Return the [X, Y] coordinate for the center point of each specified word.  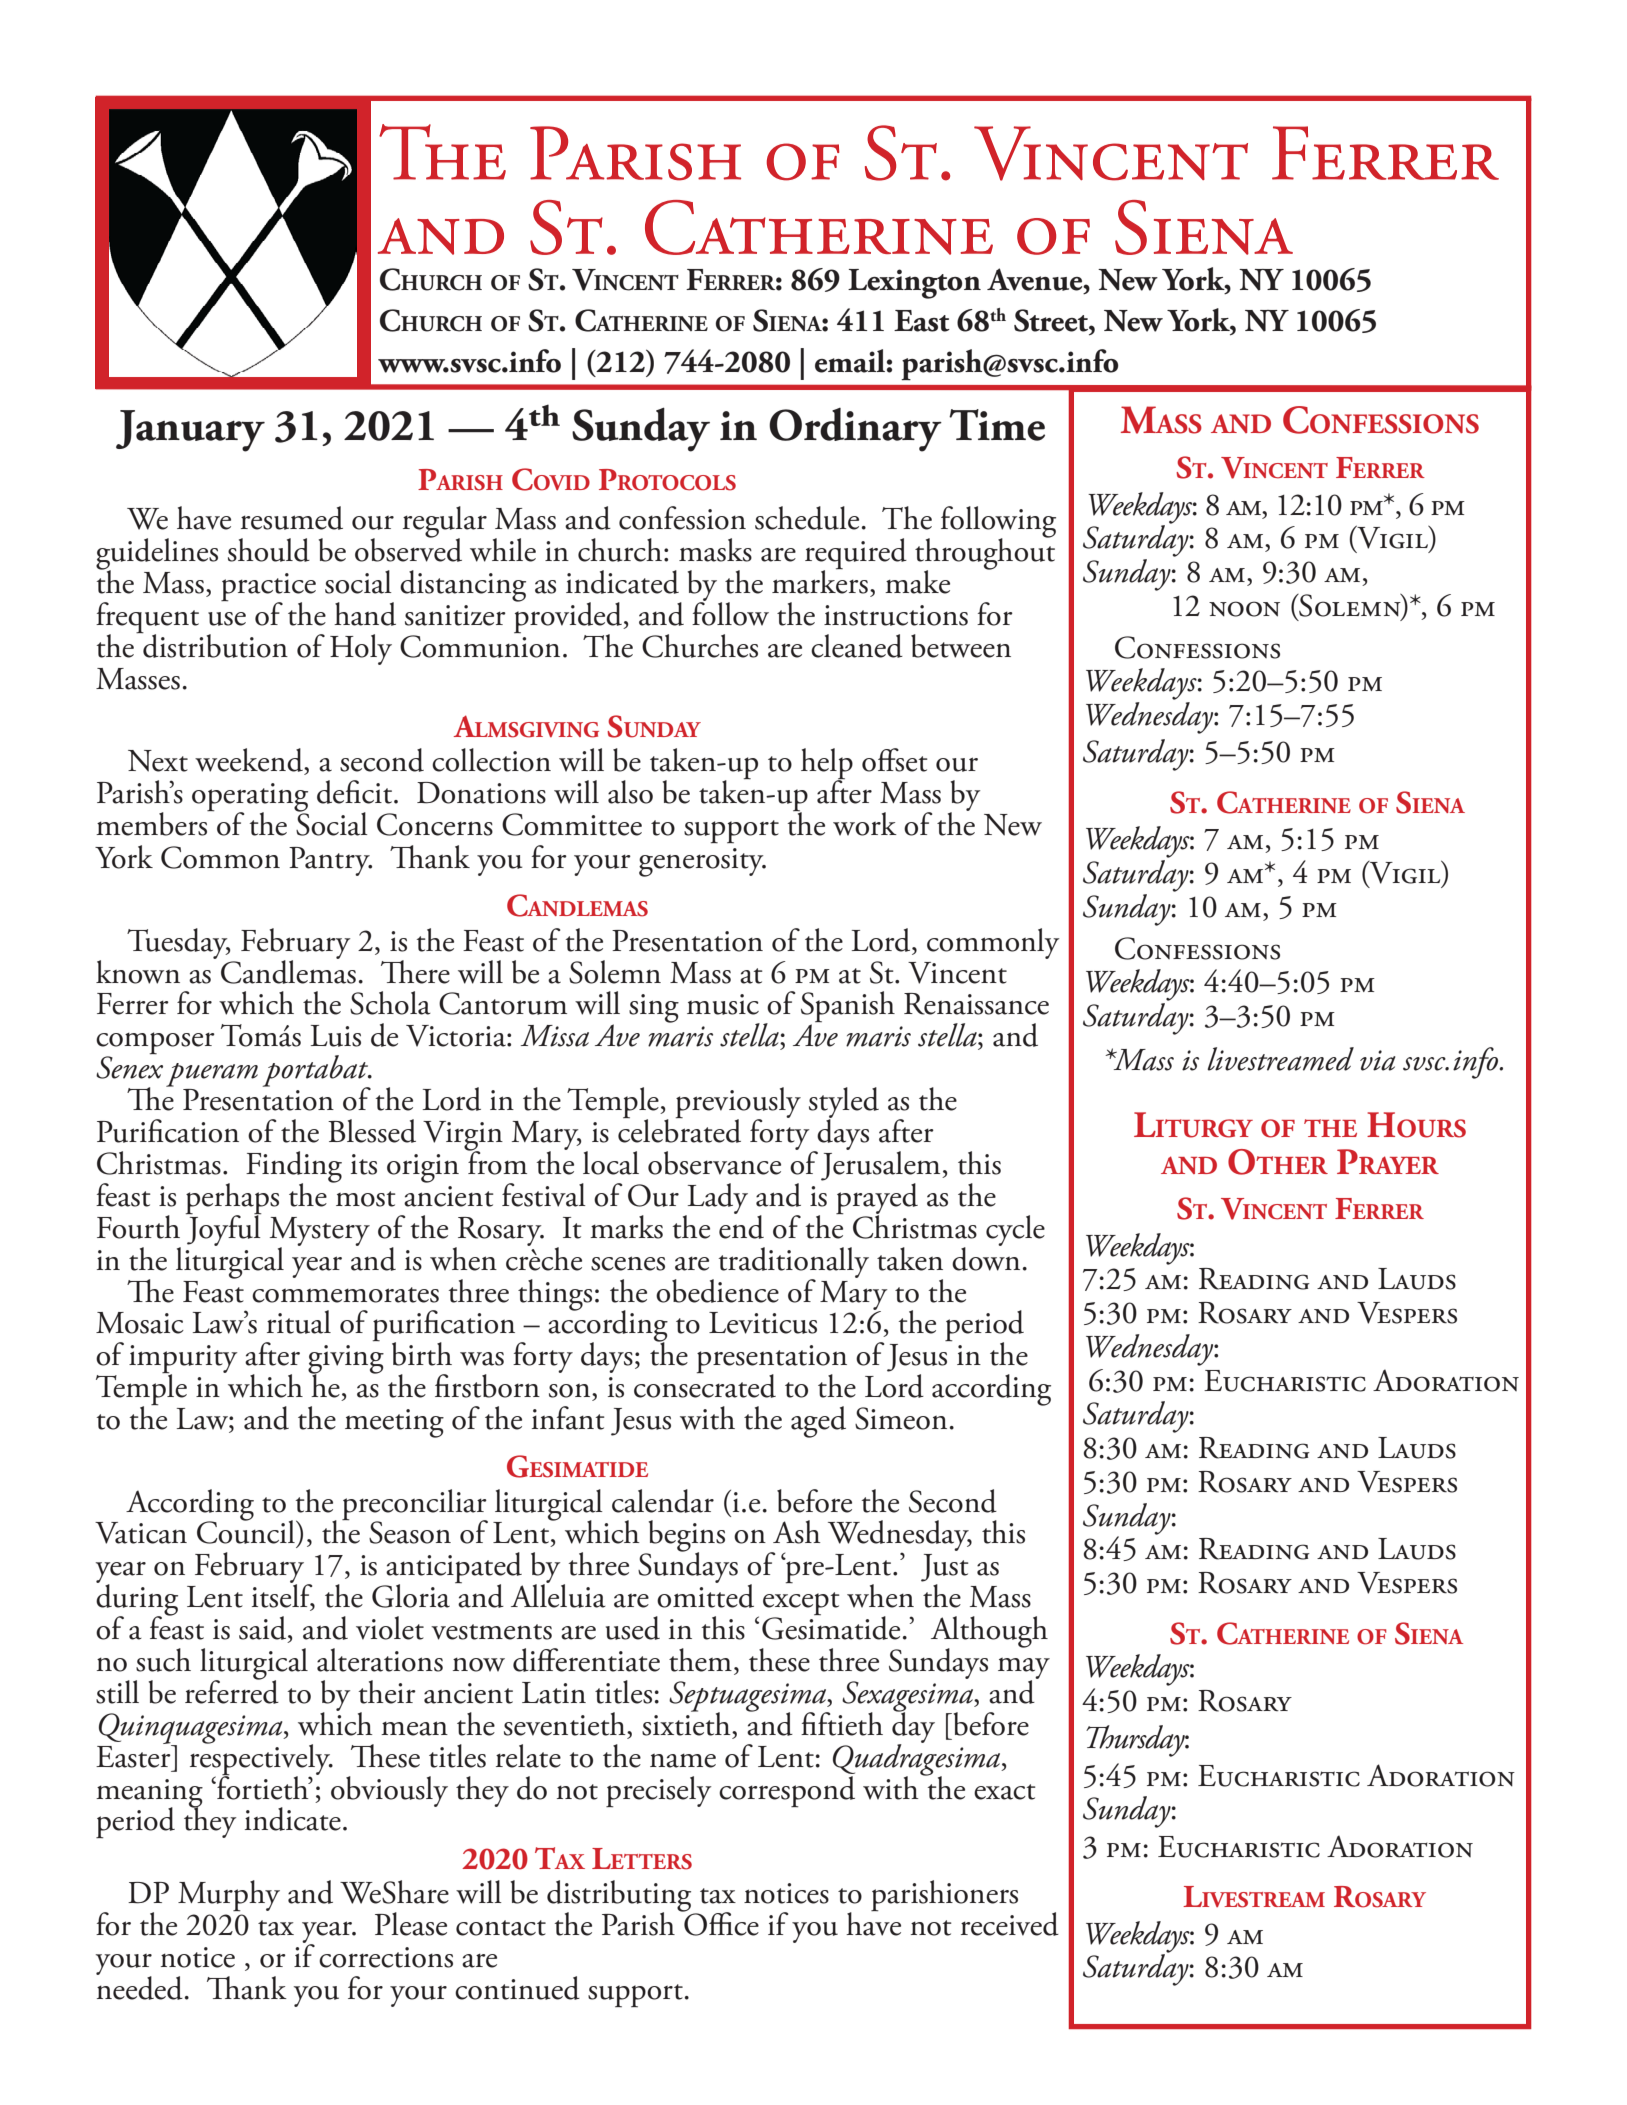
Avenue [1036, 279]
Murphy [229, 1896]
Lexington [914, 284]
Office [720, 1923]
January [190, 431]
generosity [702, 862]
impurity [183, 1360]
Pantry [330, 861]
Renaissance [976, 1004]
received [1010, 1924]
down [986, 1257]
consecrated [705, 1385]
